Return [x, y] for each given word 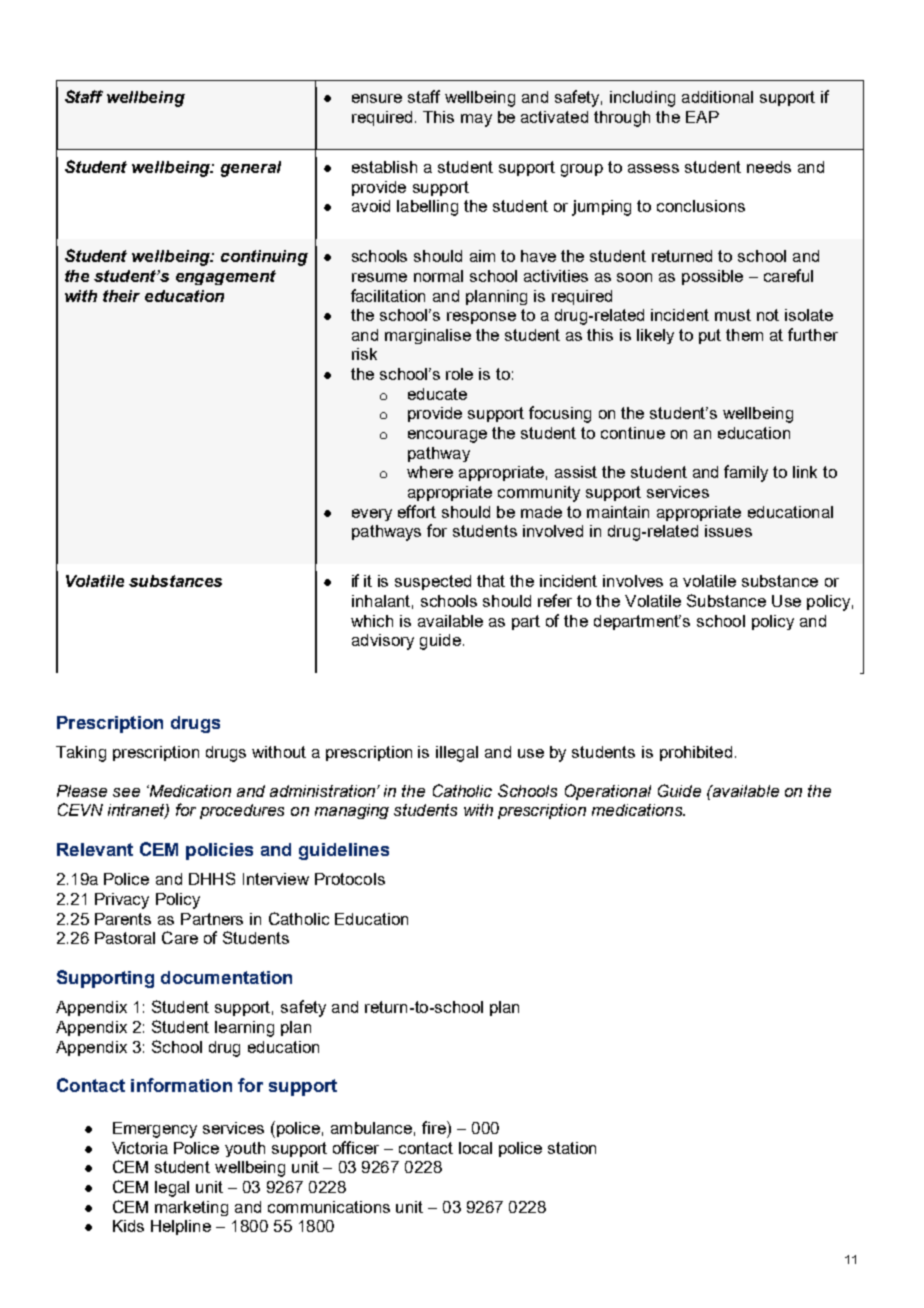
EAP [702, 117]
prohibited [696, 753]
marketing [191, 1208]
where [430, 472]
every [372, 515]
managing [352, 811]
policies [219, 851]
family [746, 473]
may [476, 120]
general [251, 169]
